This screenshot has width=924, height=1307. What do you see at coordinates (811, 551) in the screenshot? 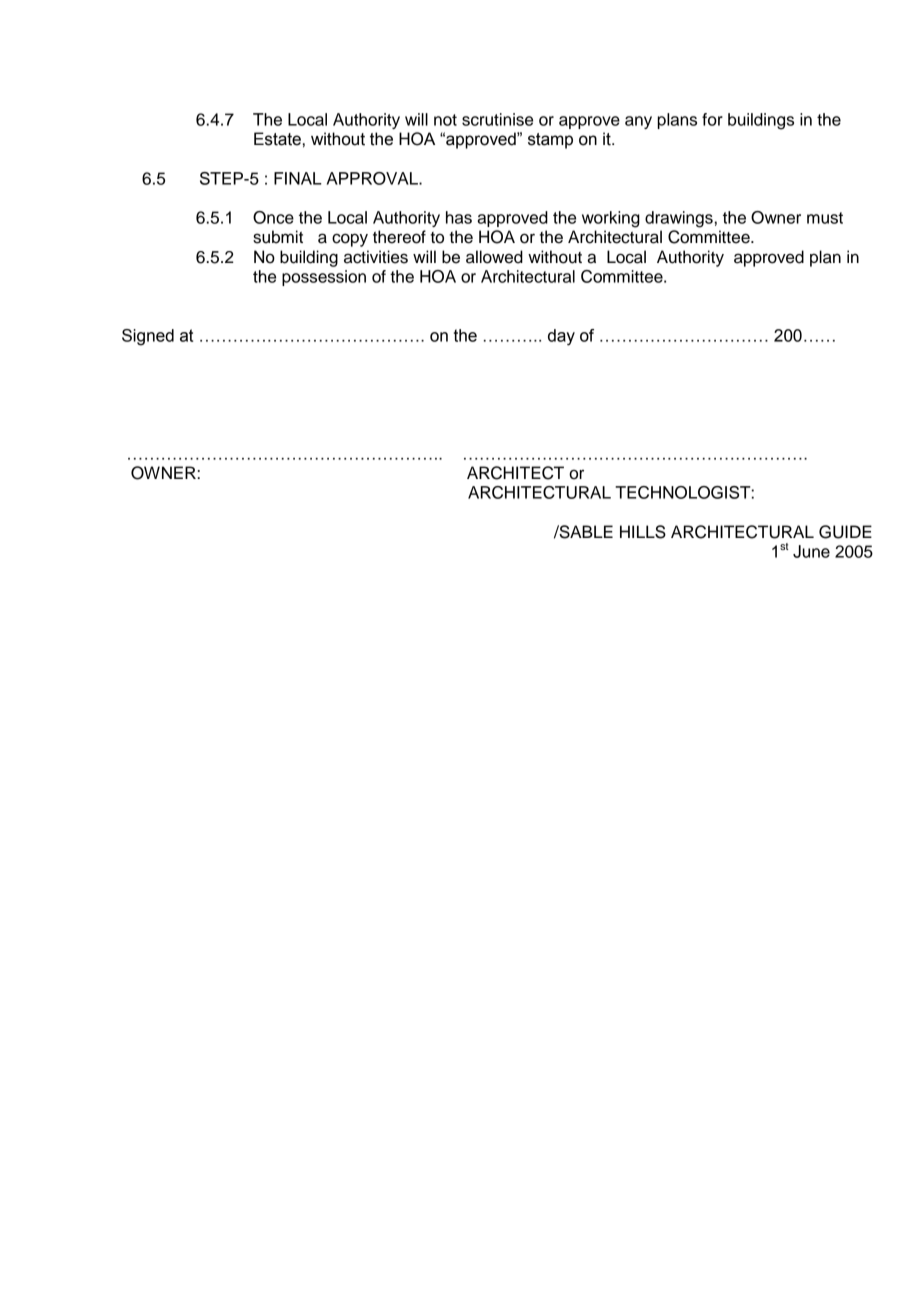
I see `June` at bounding box center [811, 551].
